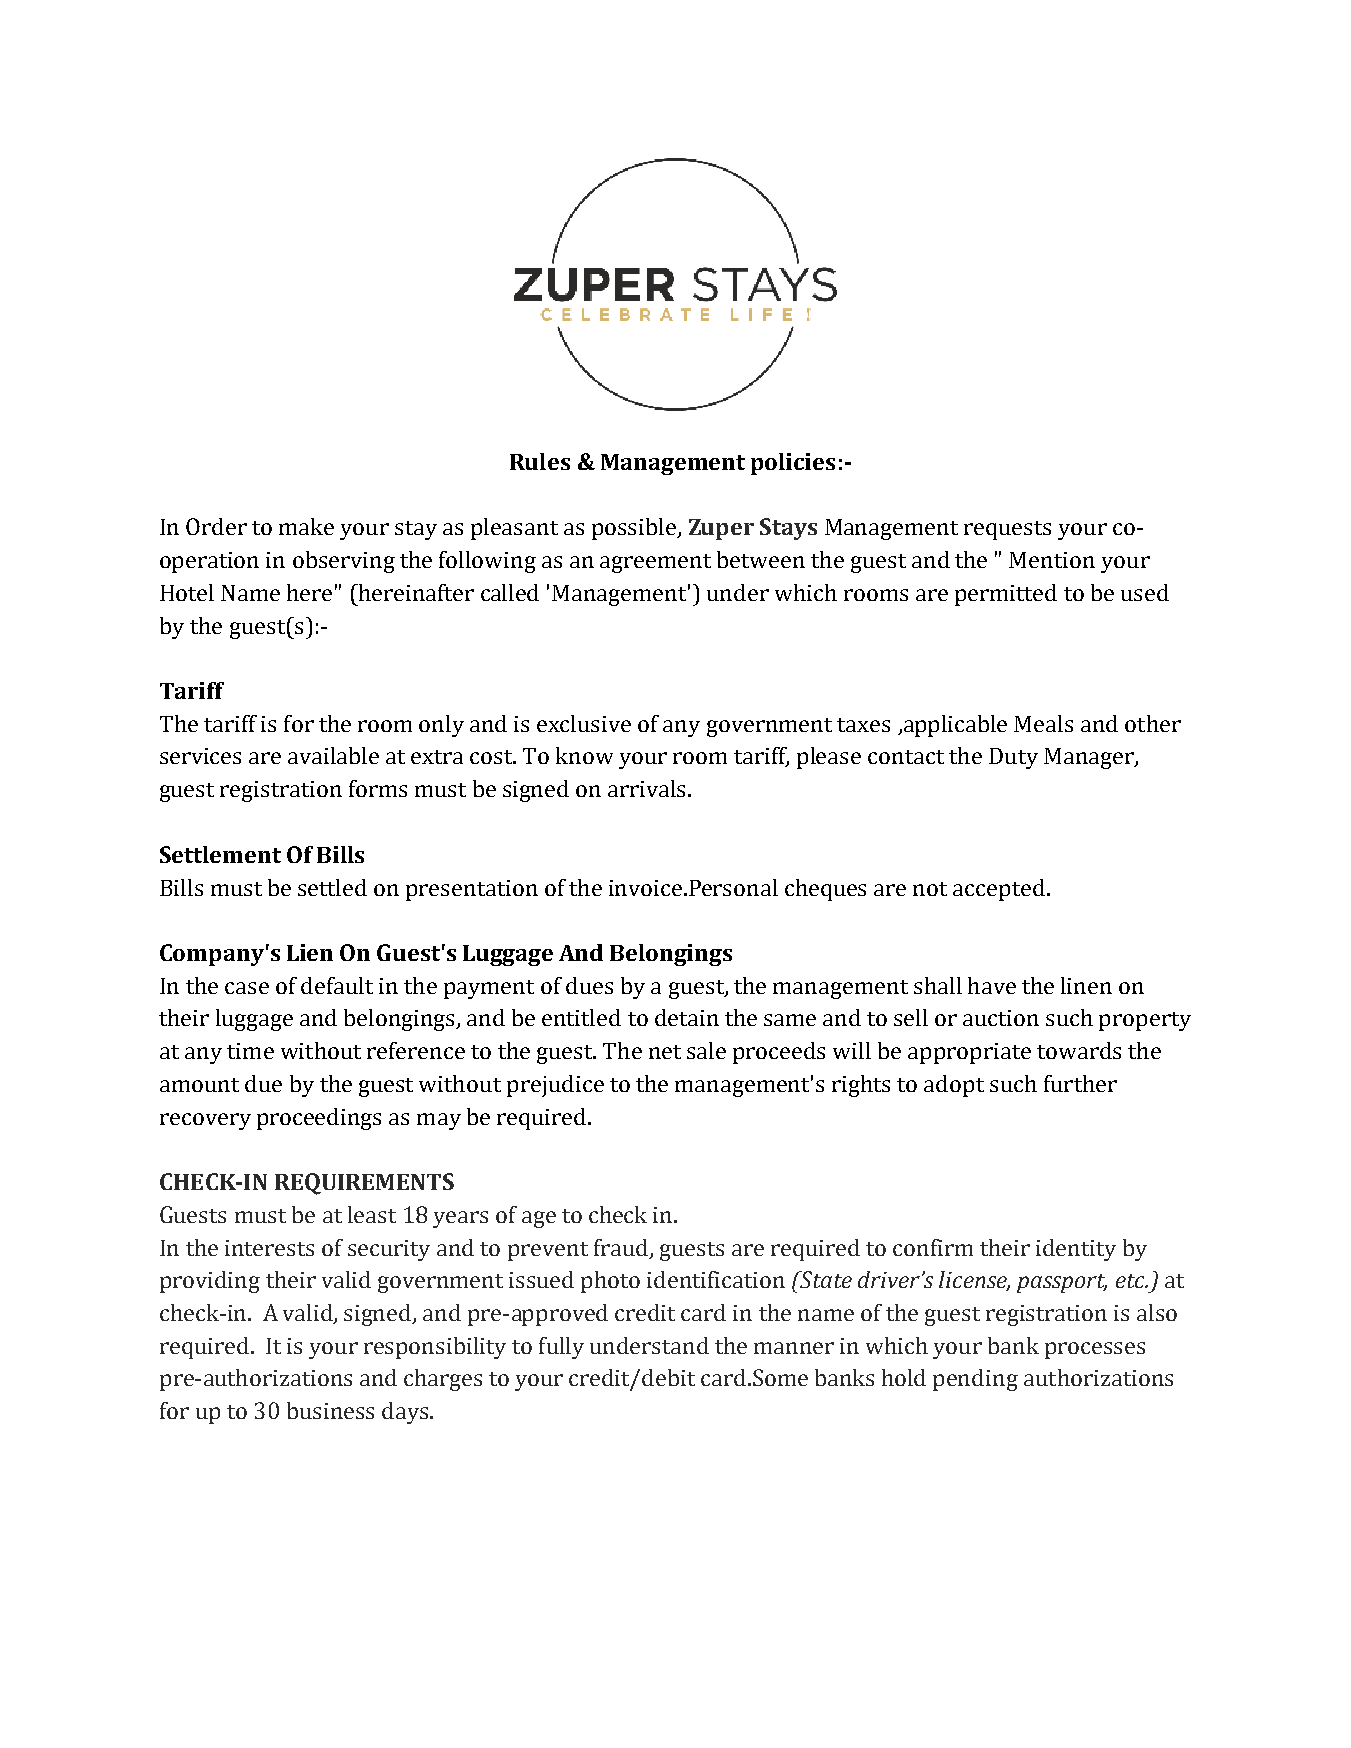 The height and width of the image is (1748, 1351). I want to click on requests, so click(1007, 530).
